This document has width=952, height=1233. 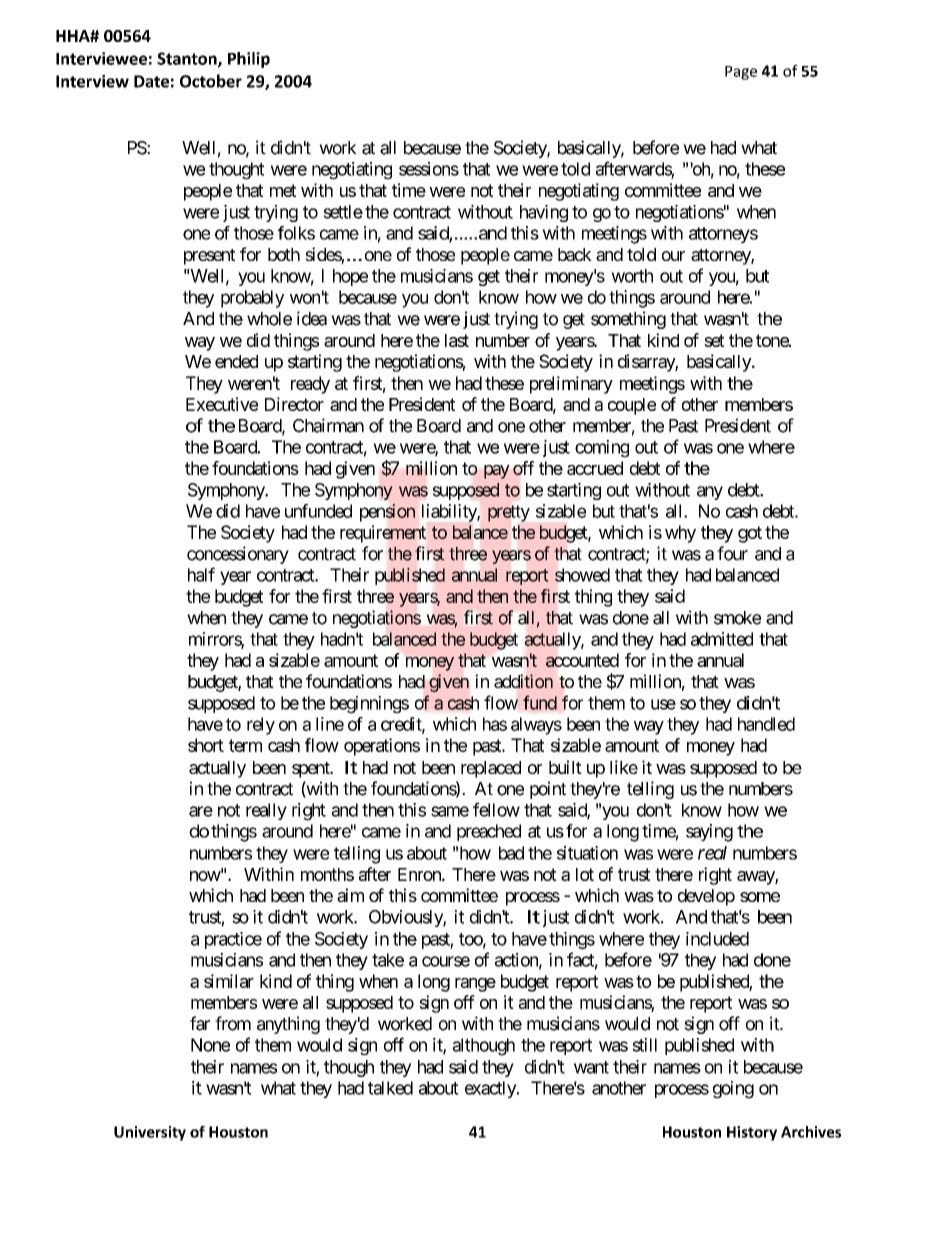 I want to click on Page, so click(x=741, y=73).
